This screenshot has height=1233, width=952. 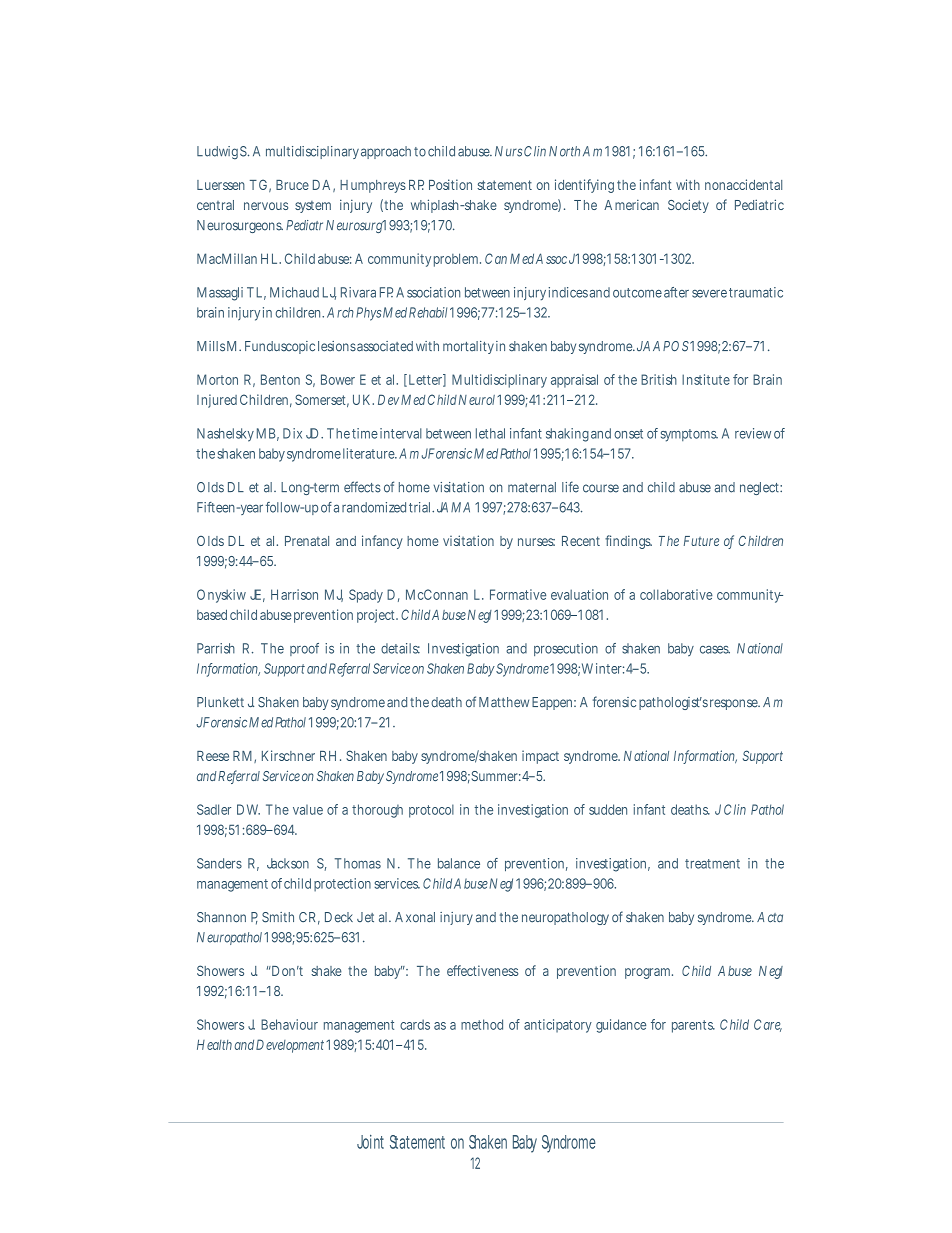 What do you see at coordinates (504, 702) in the screenshot?
I see `Matthew` at bounding box center [504, 702].
